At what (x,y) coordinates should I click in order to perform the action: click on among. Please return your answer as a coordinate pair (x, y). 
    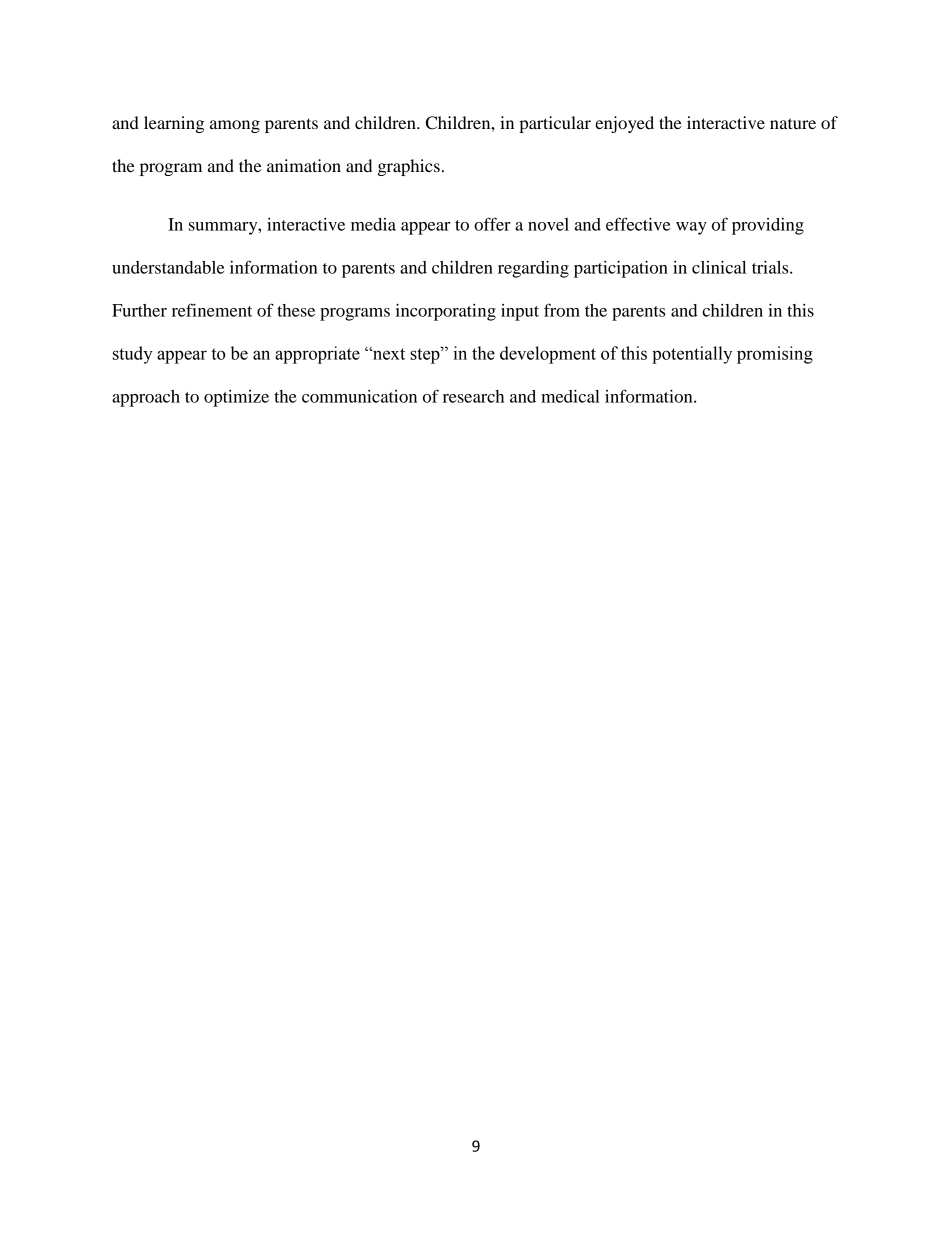
    Looking at the image, I should click on (235, 126).
